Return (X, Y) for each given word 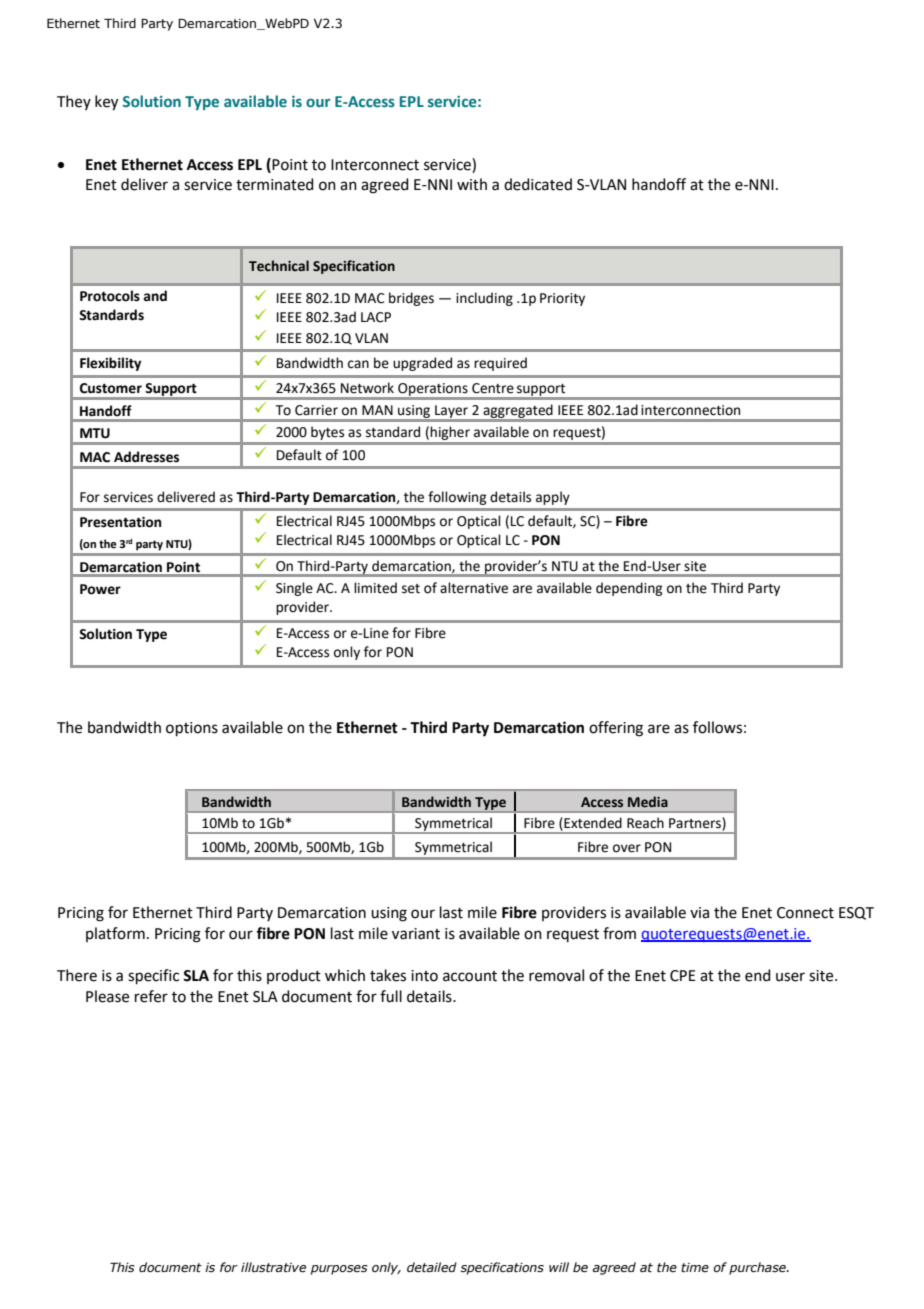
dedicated (538, 184)
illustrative (273, 1267)
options (192, 729)
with (472, 184)
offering (616, 729)
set (411, 589)
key (106, 103)
